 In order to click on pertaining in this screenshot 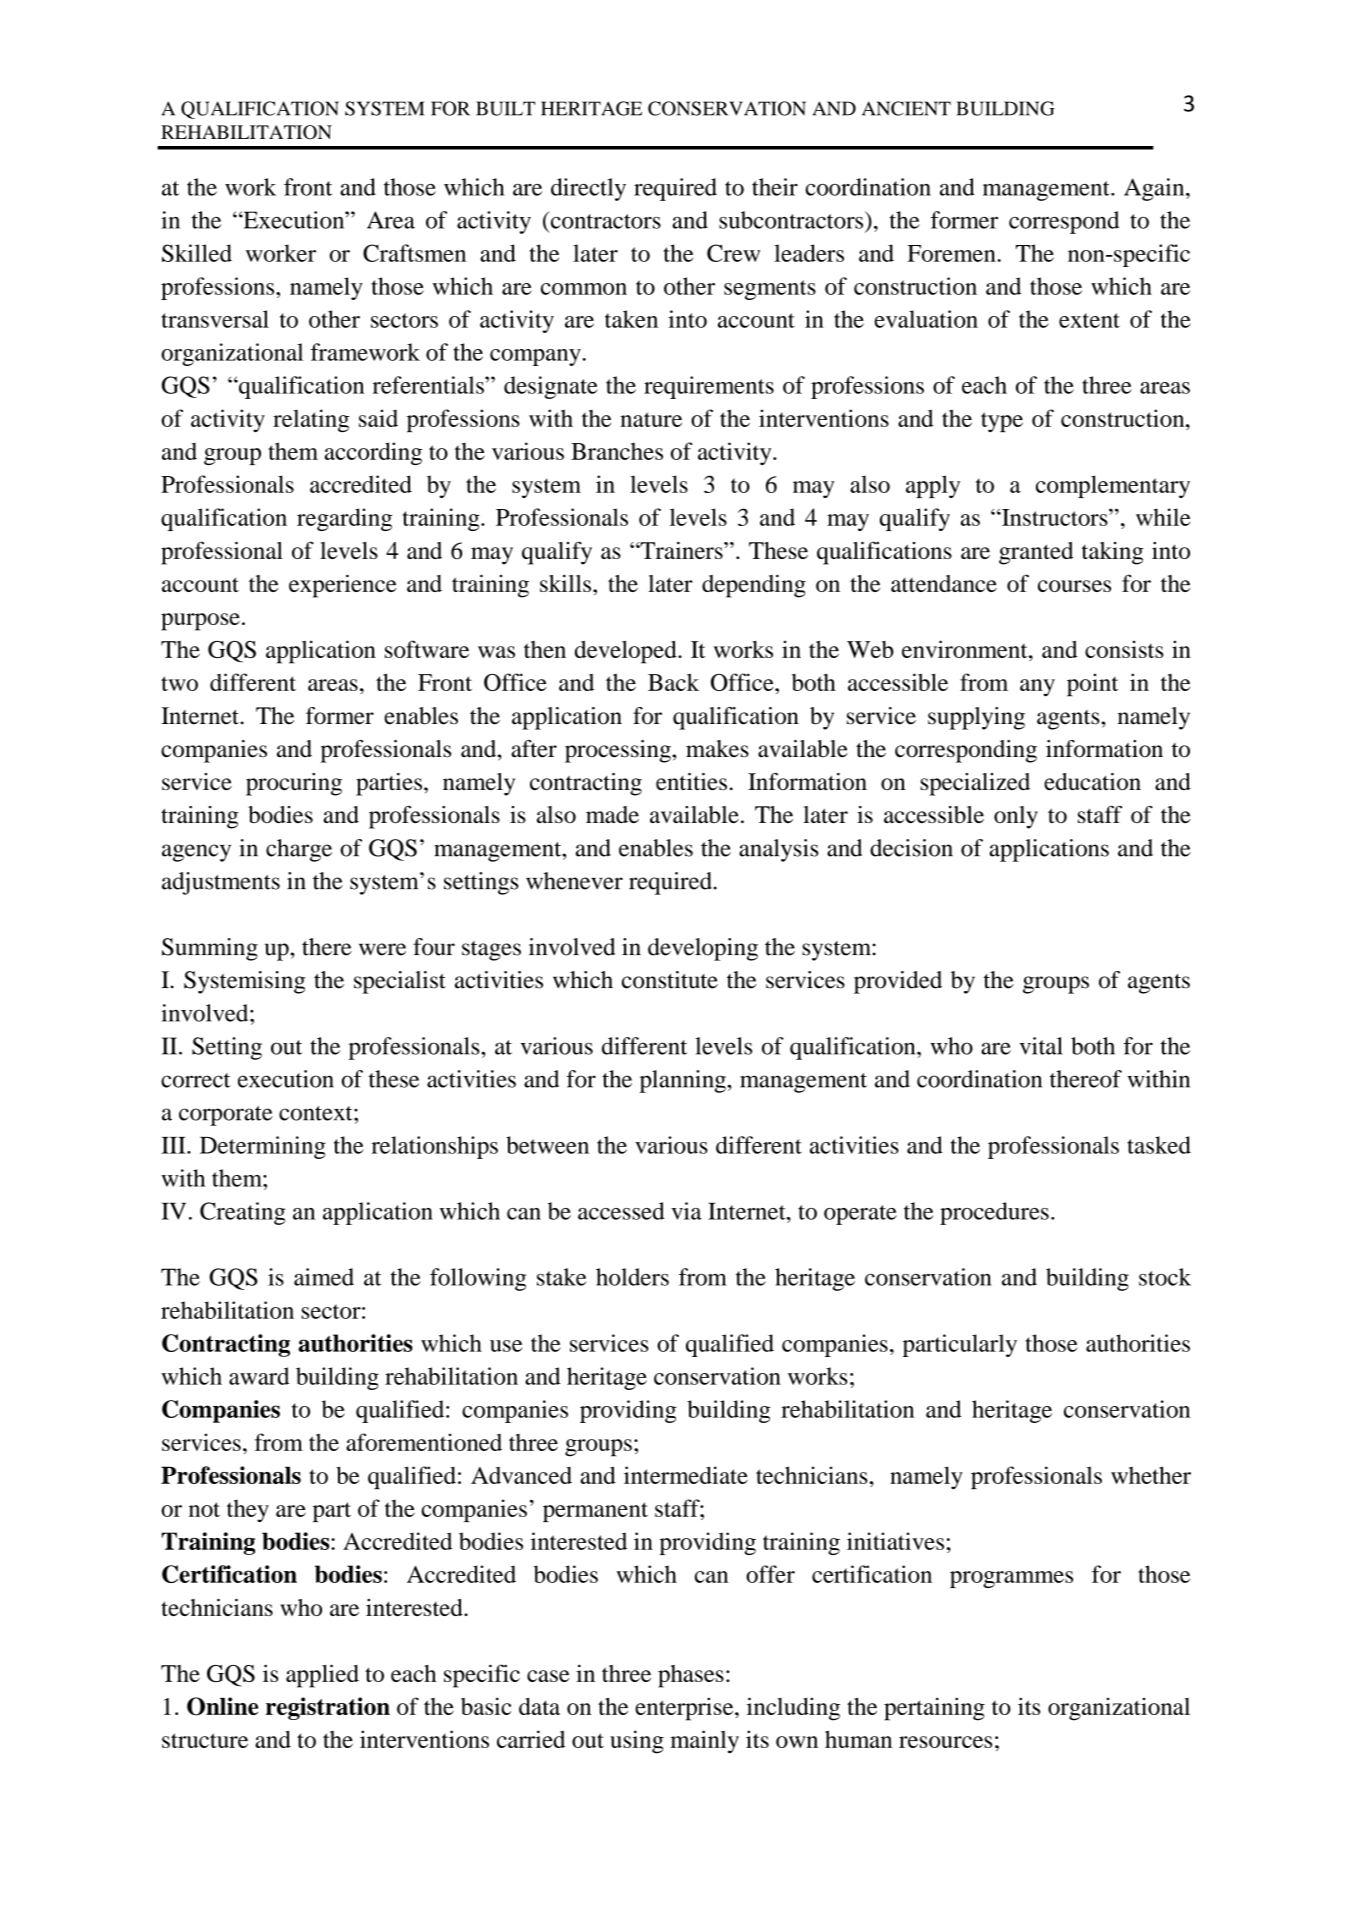, I will do `click(934, 1709)`.
